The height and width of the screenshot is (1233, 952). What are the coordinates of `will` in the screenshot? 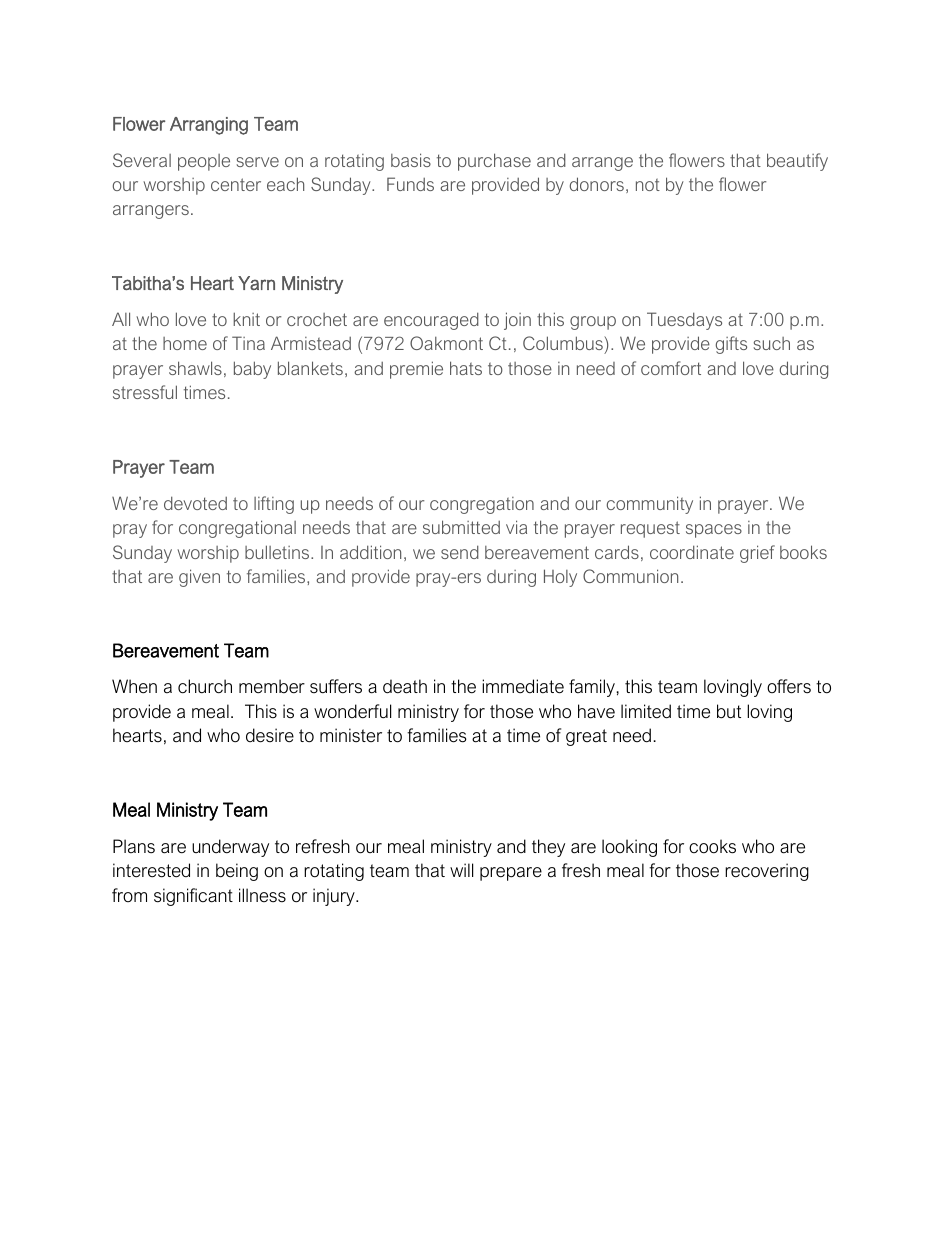 It's located at (461, 870).
